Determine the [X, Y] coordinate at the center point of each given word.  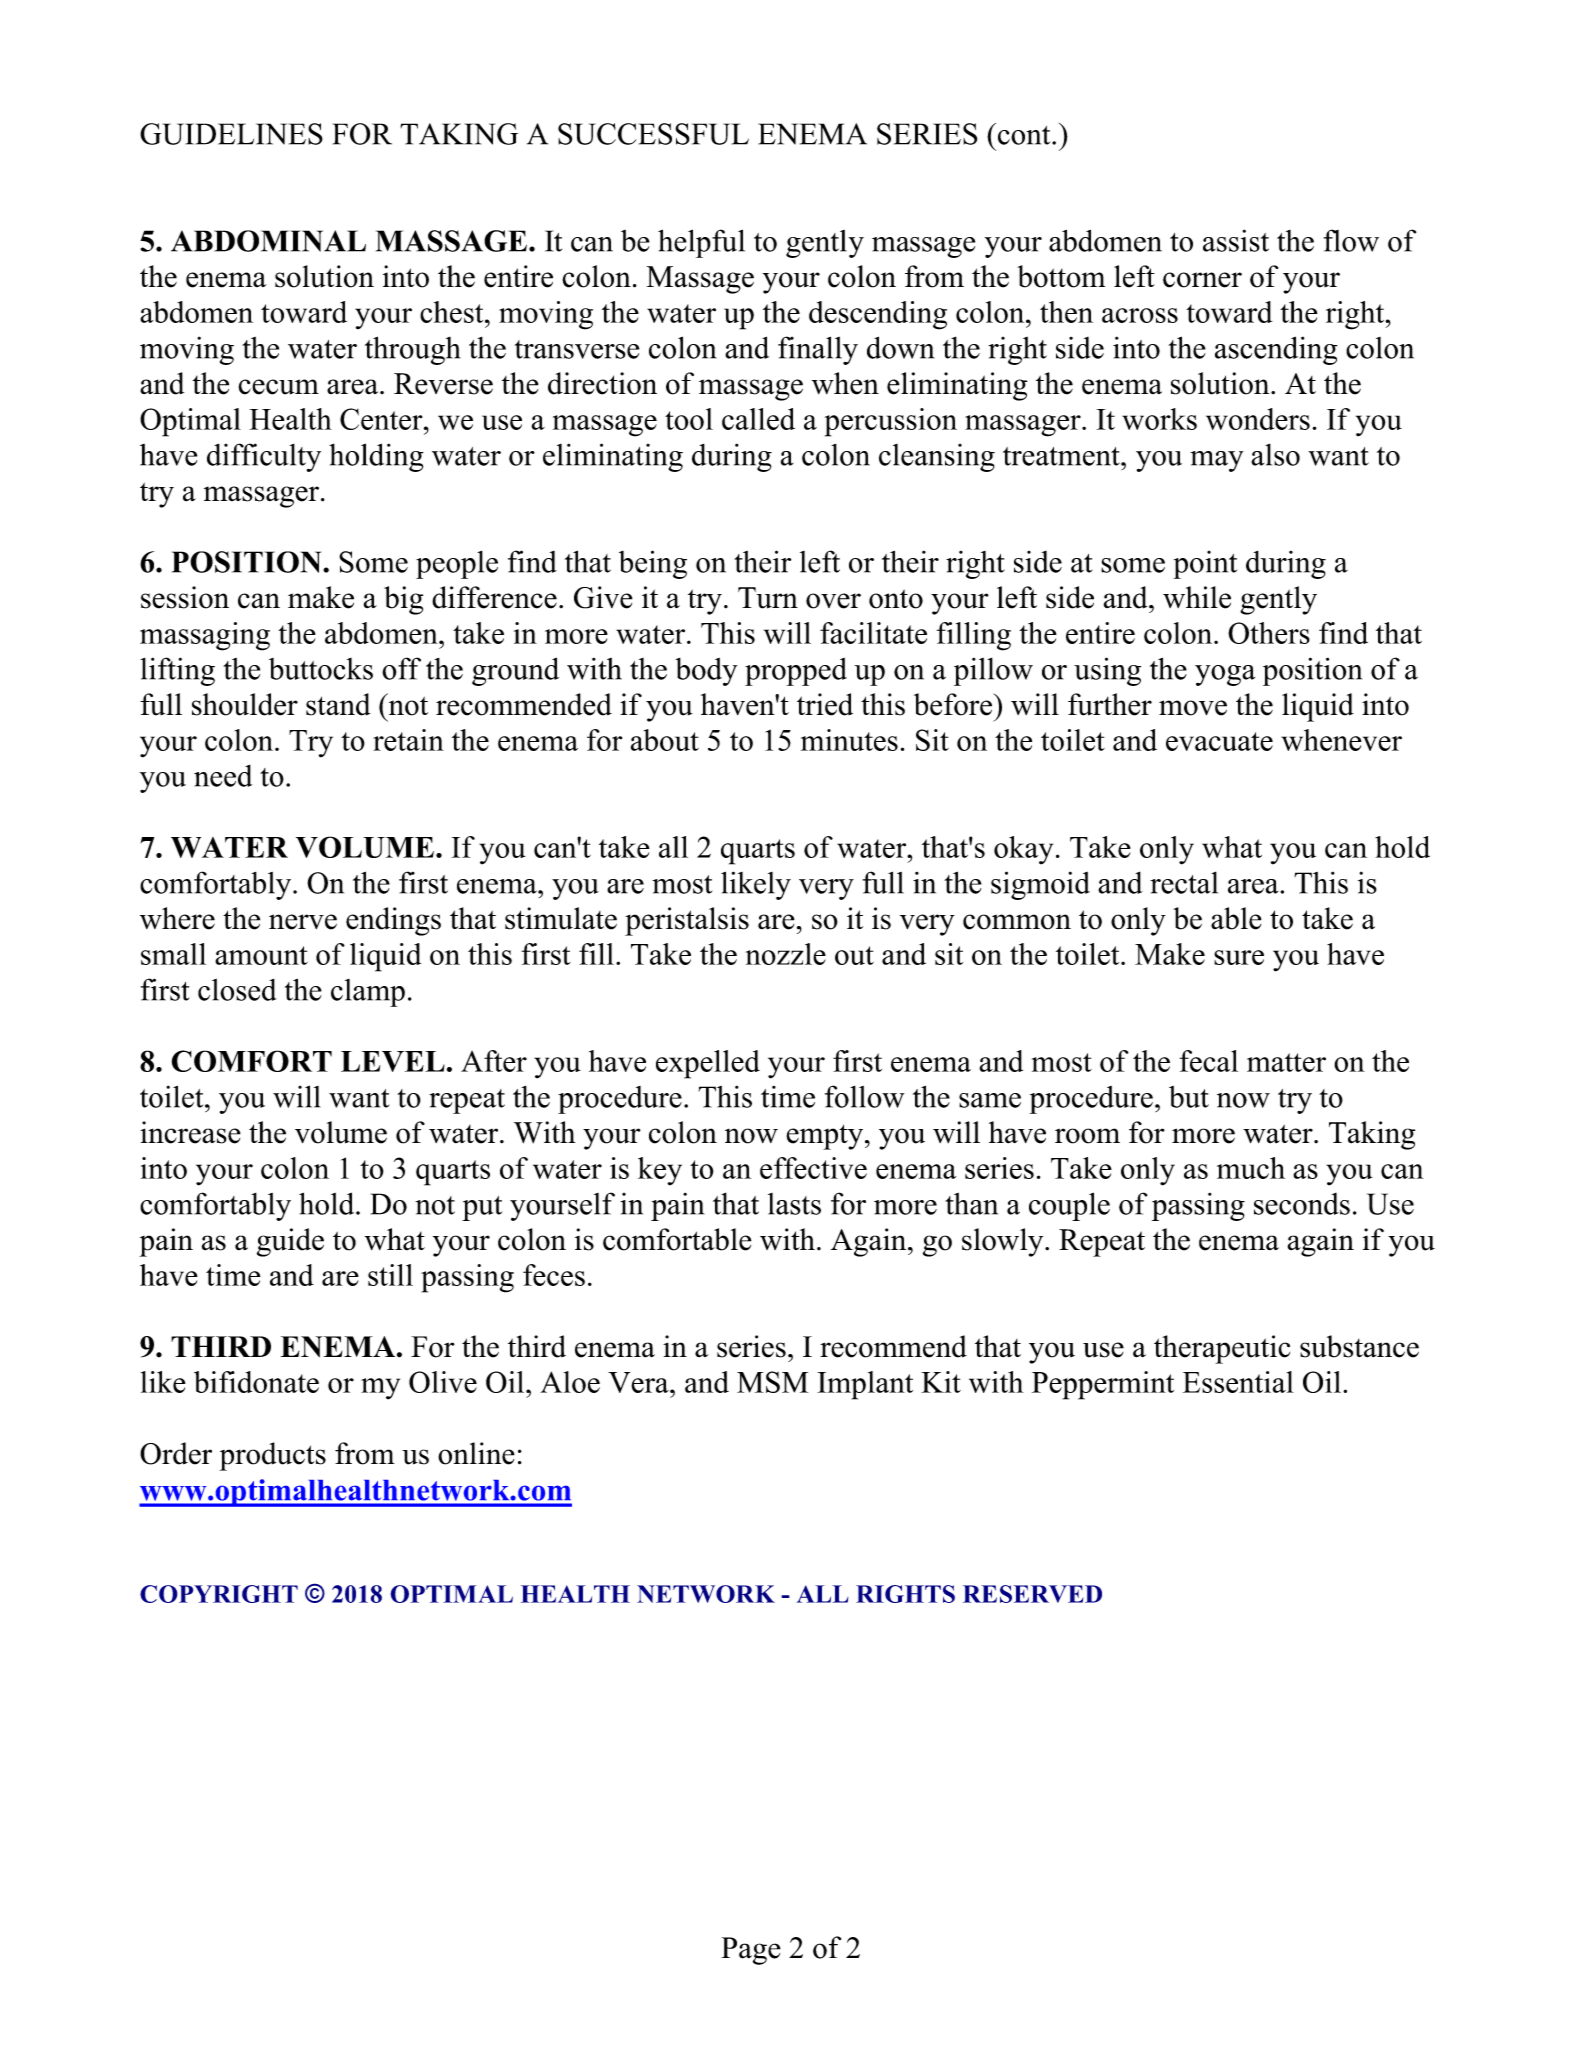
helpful [701, 243]
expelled [708, 1064]
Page [751, 1951]
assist [1236, 240]
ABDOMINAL [268, 241]
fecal [1209, 1061]
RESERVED [1032, 1594]
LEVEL [393, 1061]
